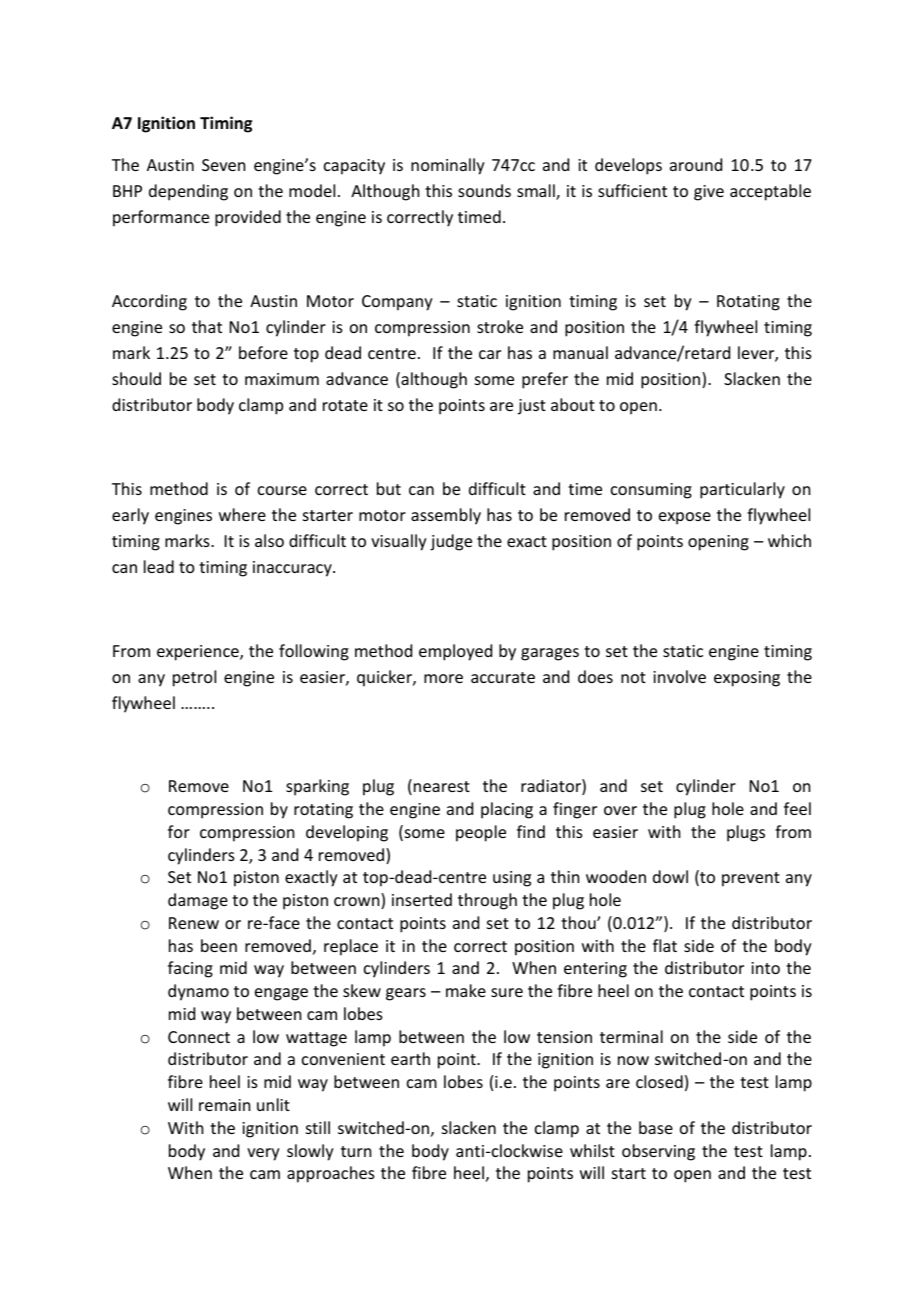  What do you see at coordinates (797, 808) in the screenshot?
I see `feel` at bounding box center [797, 808].
